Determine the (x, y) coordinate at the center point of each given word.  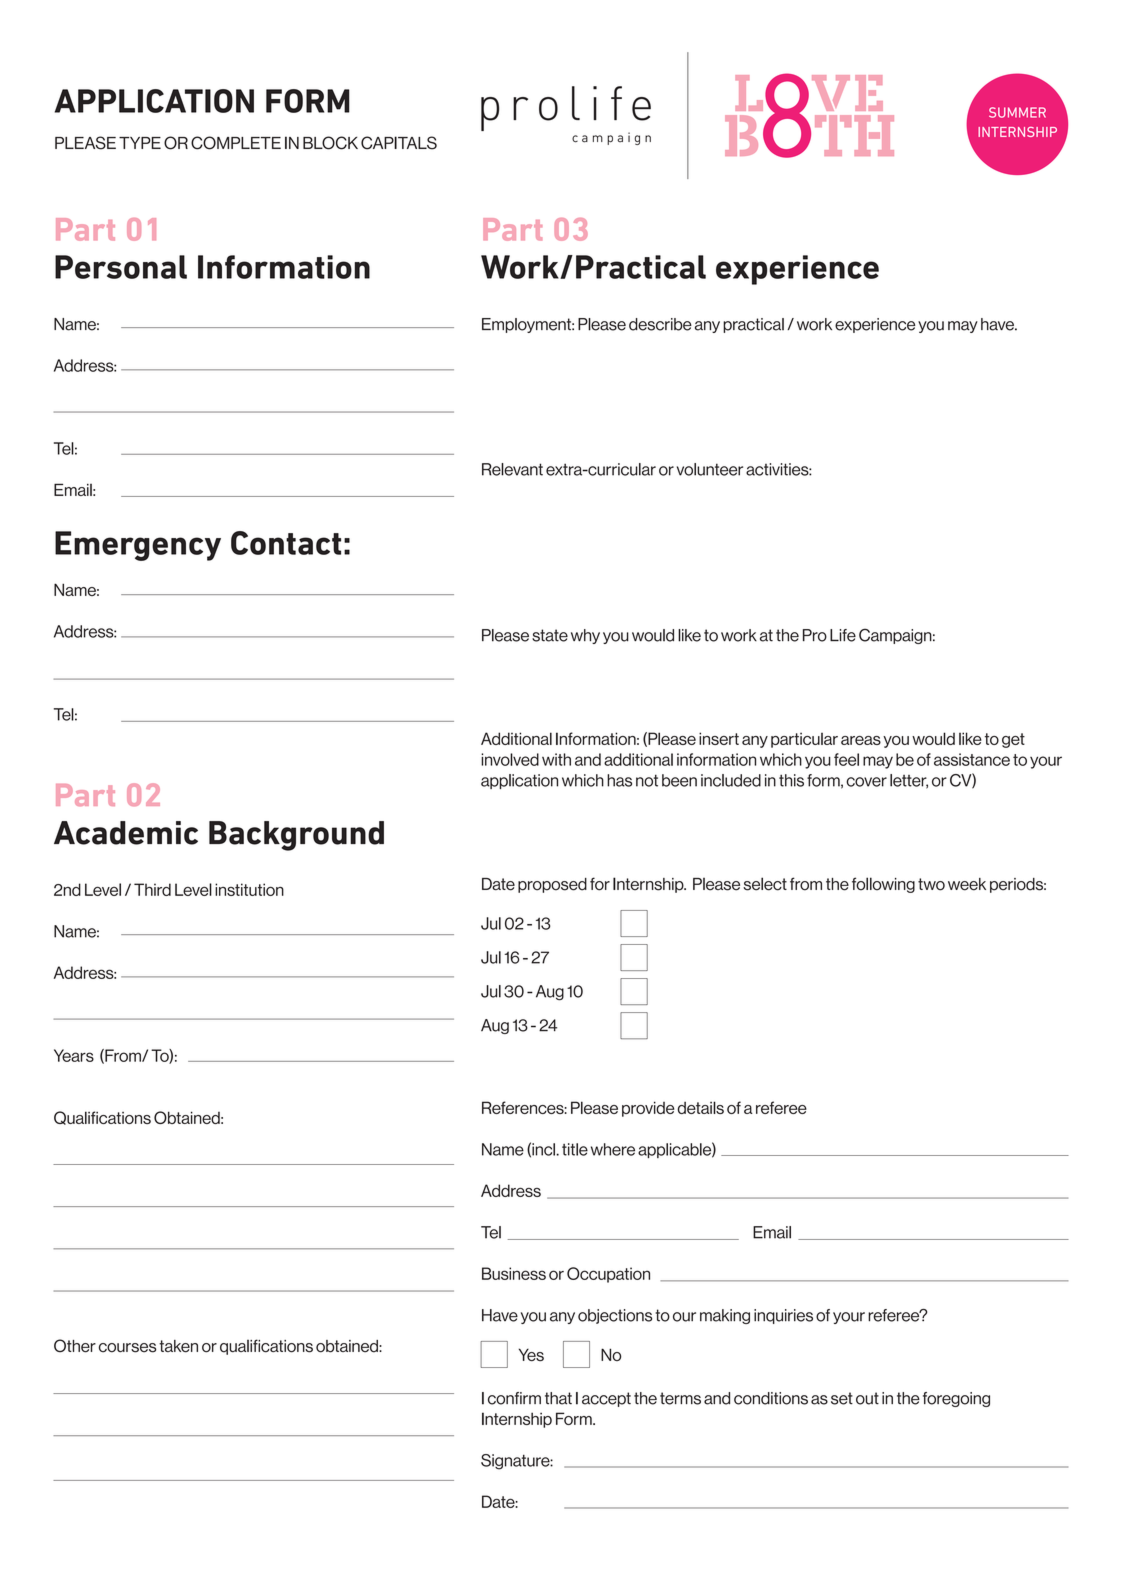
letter (909, 781)
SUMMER (1017, 112)
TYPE (140, 143)
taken (178, 1346)
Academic (126, 833)
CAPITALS (399, 143)
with (556, 759)
